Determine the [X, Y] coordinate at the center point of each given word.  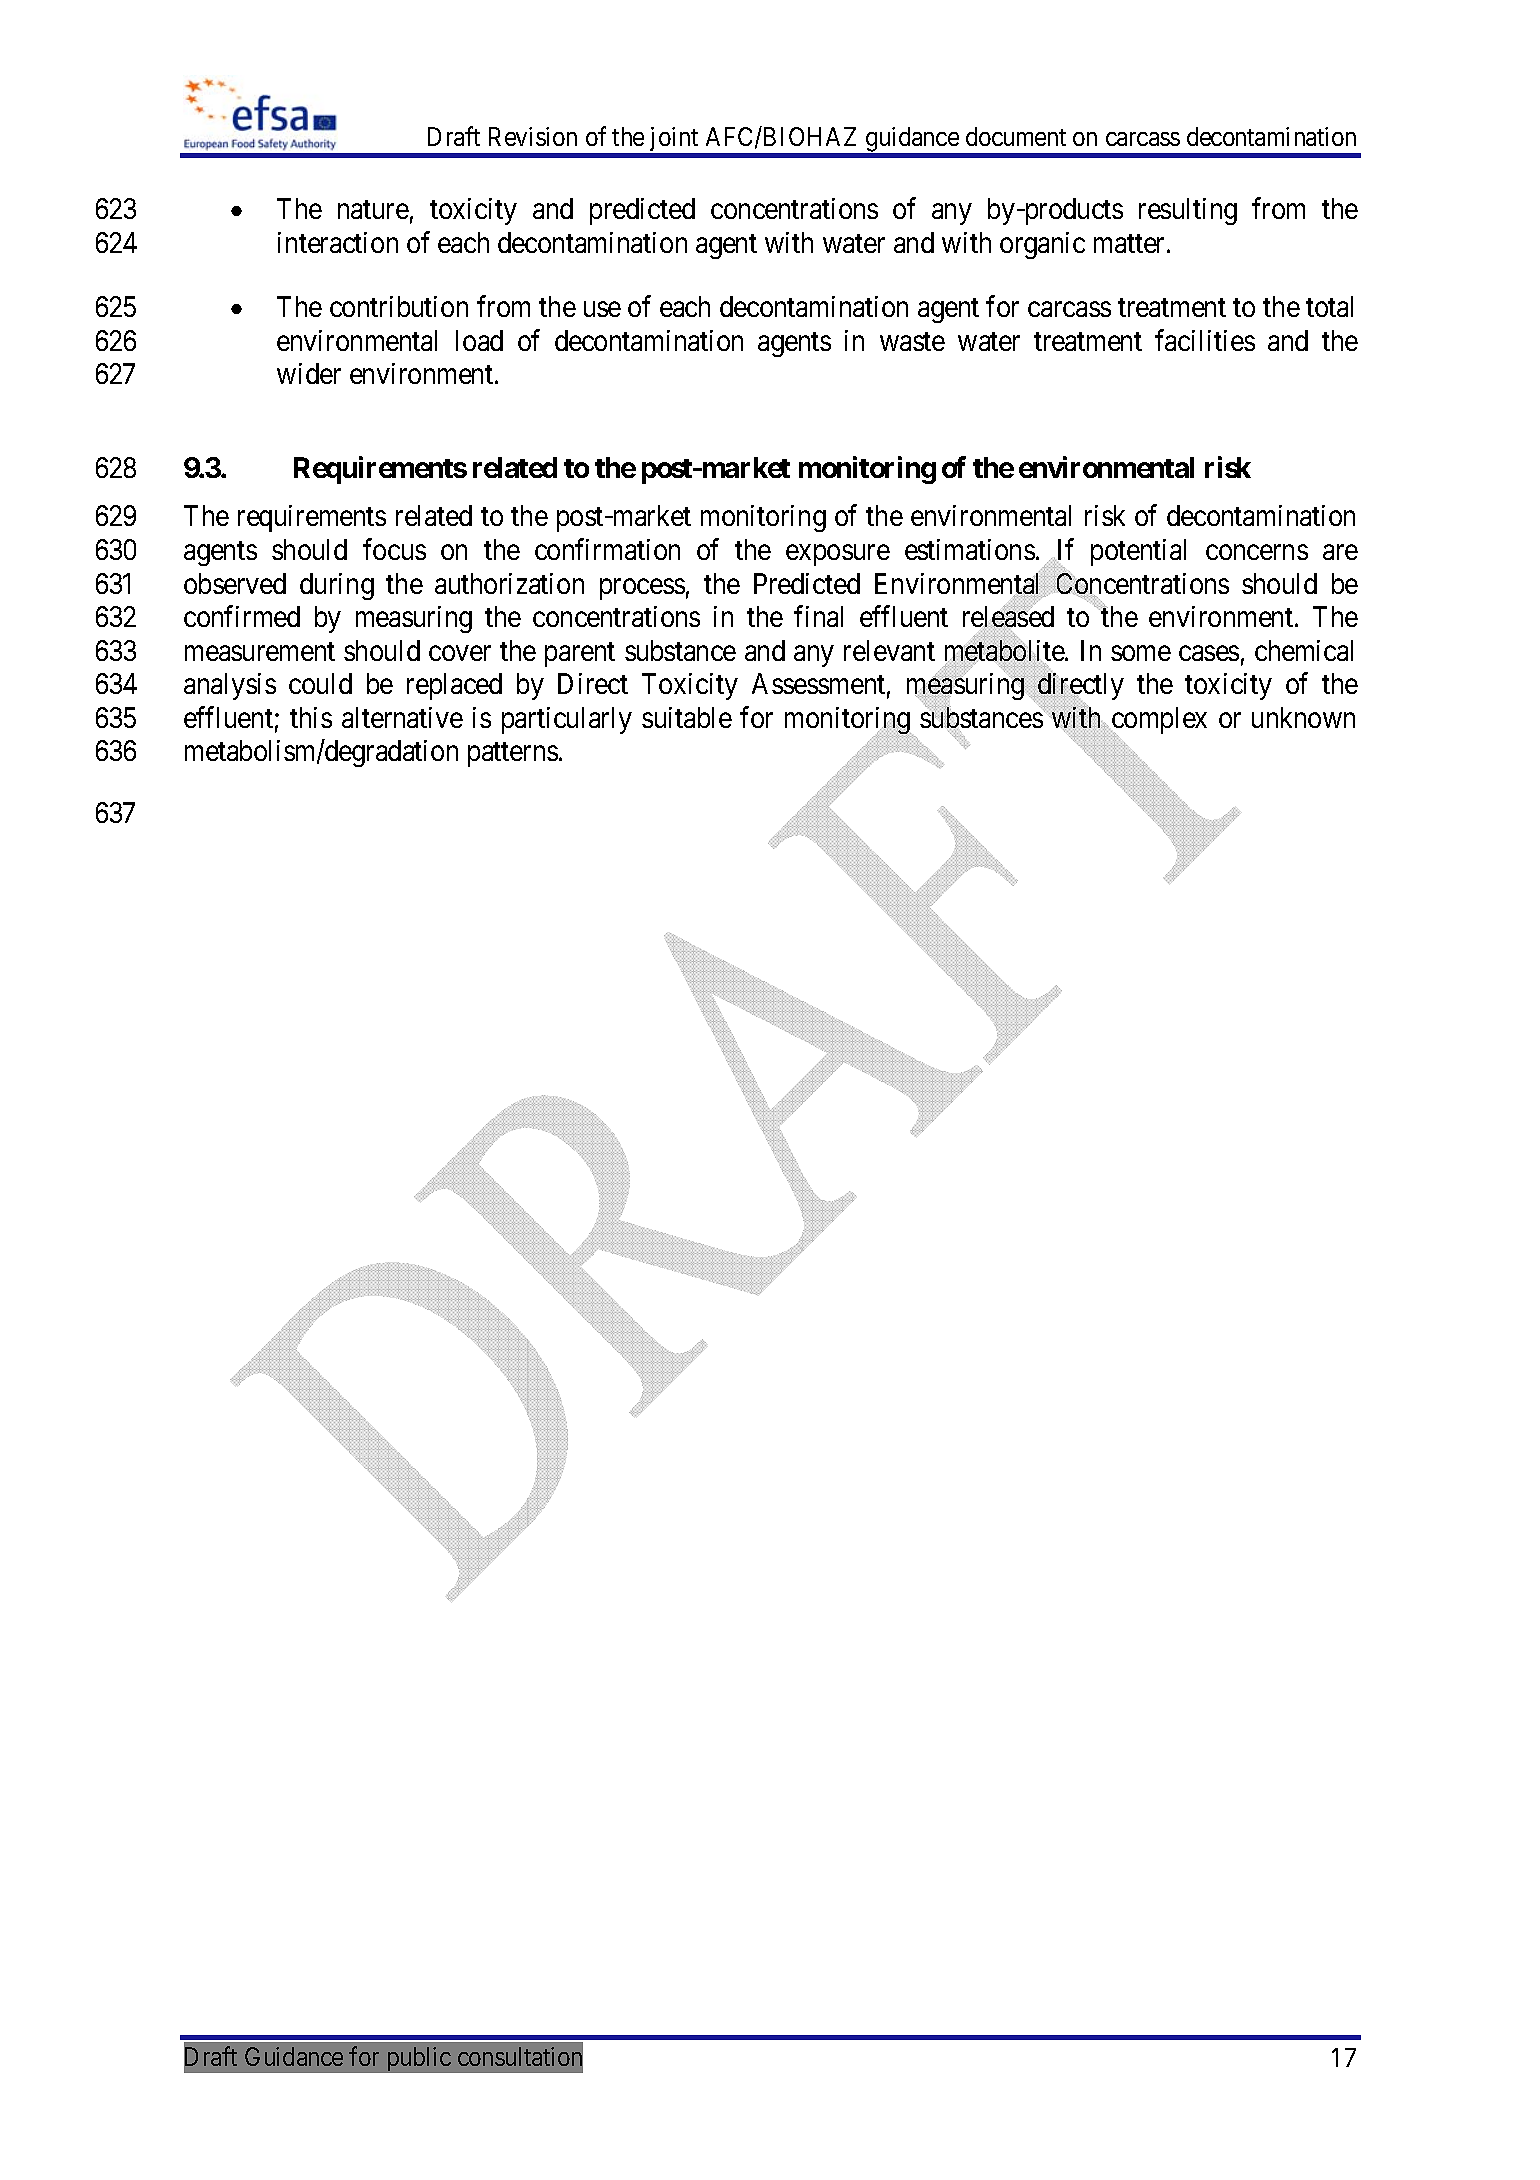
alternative [402, 717]
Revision [533, 136]
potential [1138, 552]
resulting [1188, 211]
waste [912, 341]
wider [309, 373]
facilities [1205, 340]
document [1016, 136]
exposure [838, 555]
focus [394, 549]
